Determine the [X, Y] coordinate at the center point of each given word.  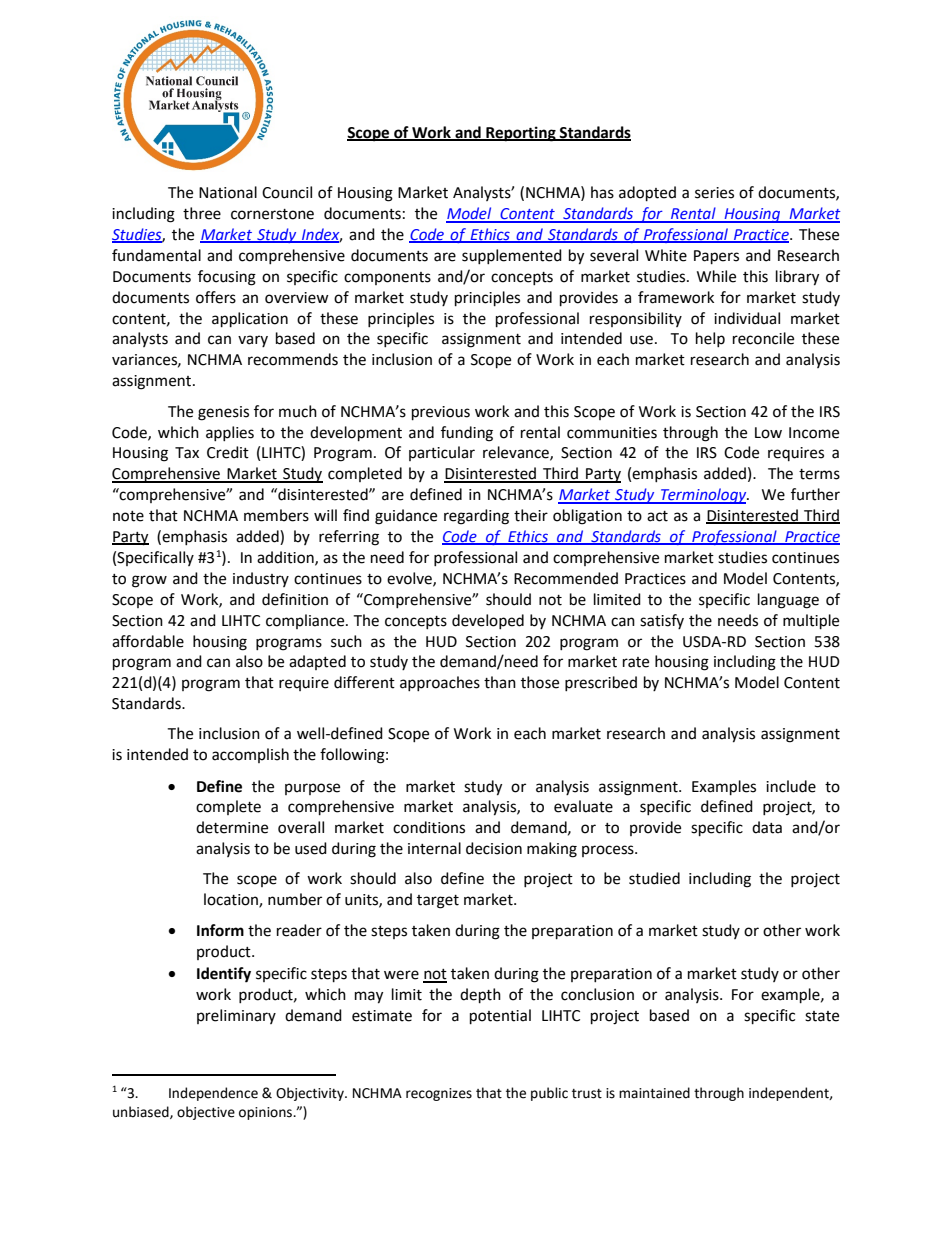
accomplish [250, 755]
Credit [228, 452]
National [228, 192]
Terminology [704, 496]
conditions [429, 827]
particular [442, 453]
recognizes [439, 1094]
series [714, 193]
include [791, 786]
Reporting [521, 134]
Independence [213, 1094]
